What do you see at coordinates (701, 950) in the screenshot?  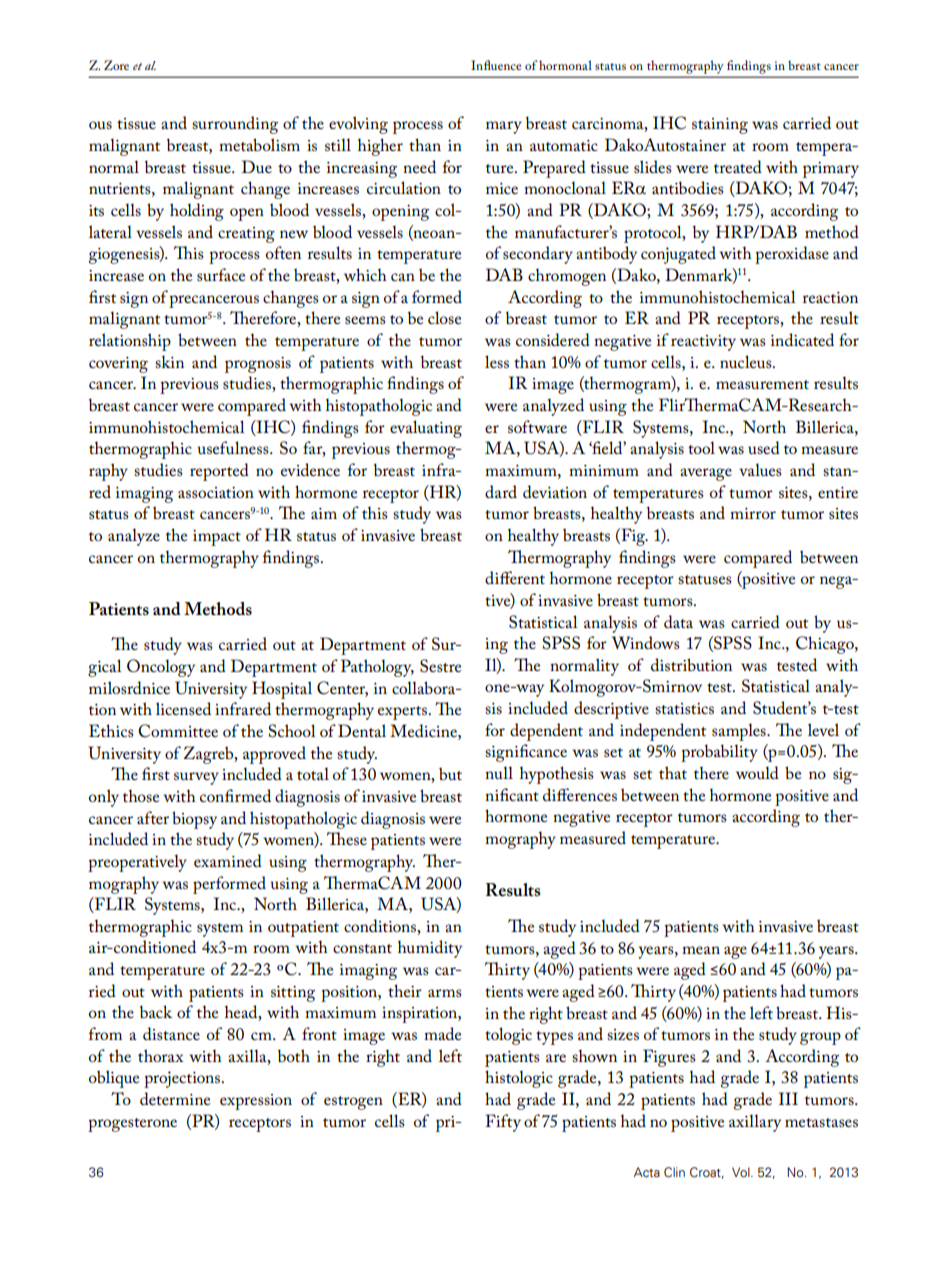 I see `mean` at bounding box center [701, 950].
